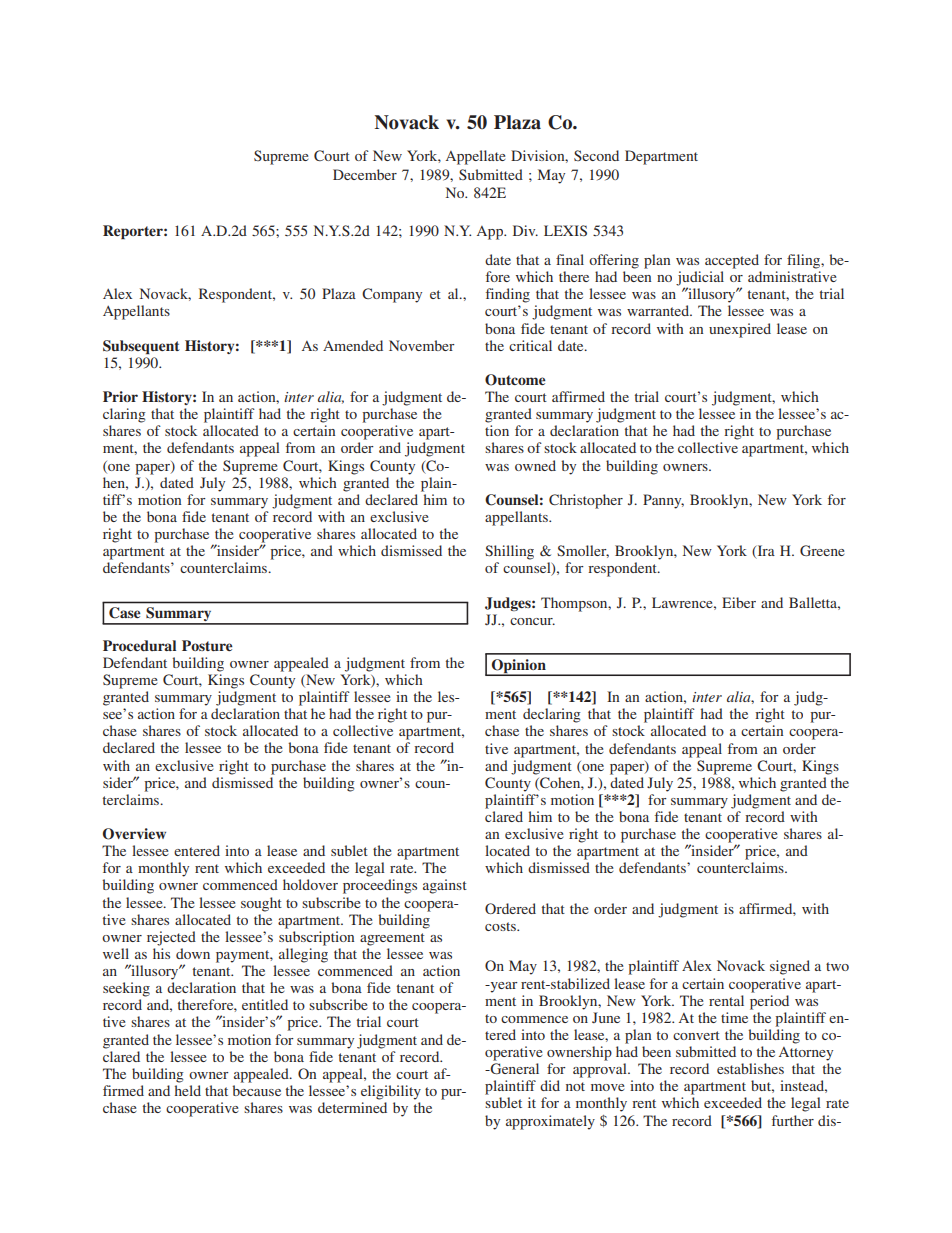 This screenshot has width=952, height=1233. I want to click on accepted, so click(732, 261).
